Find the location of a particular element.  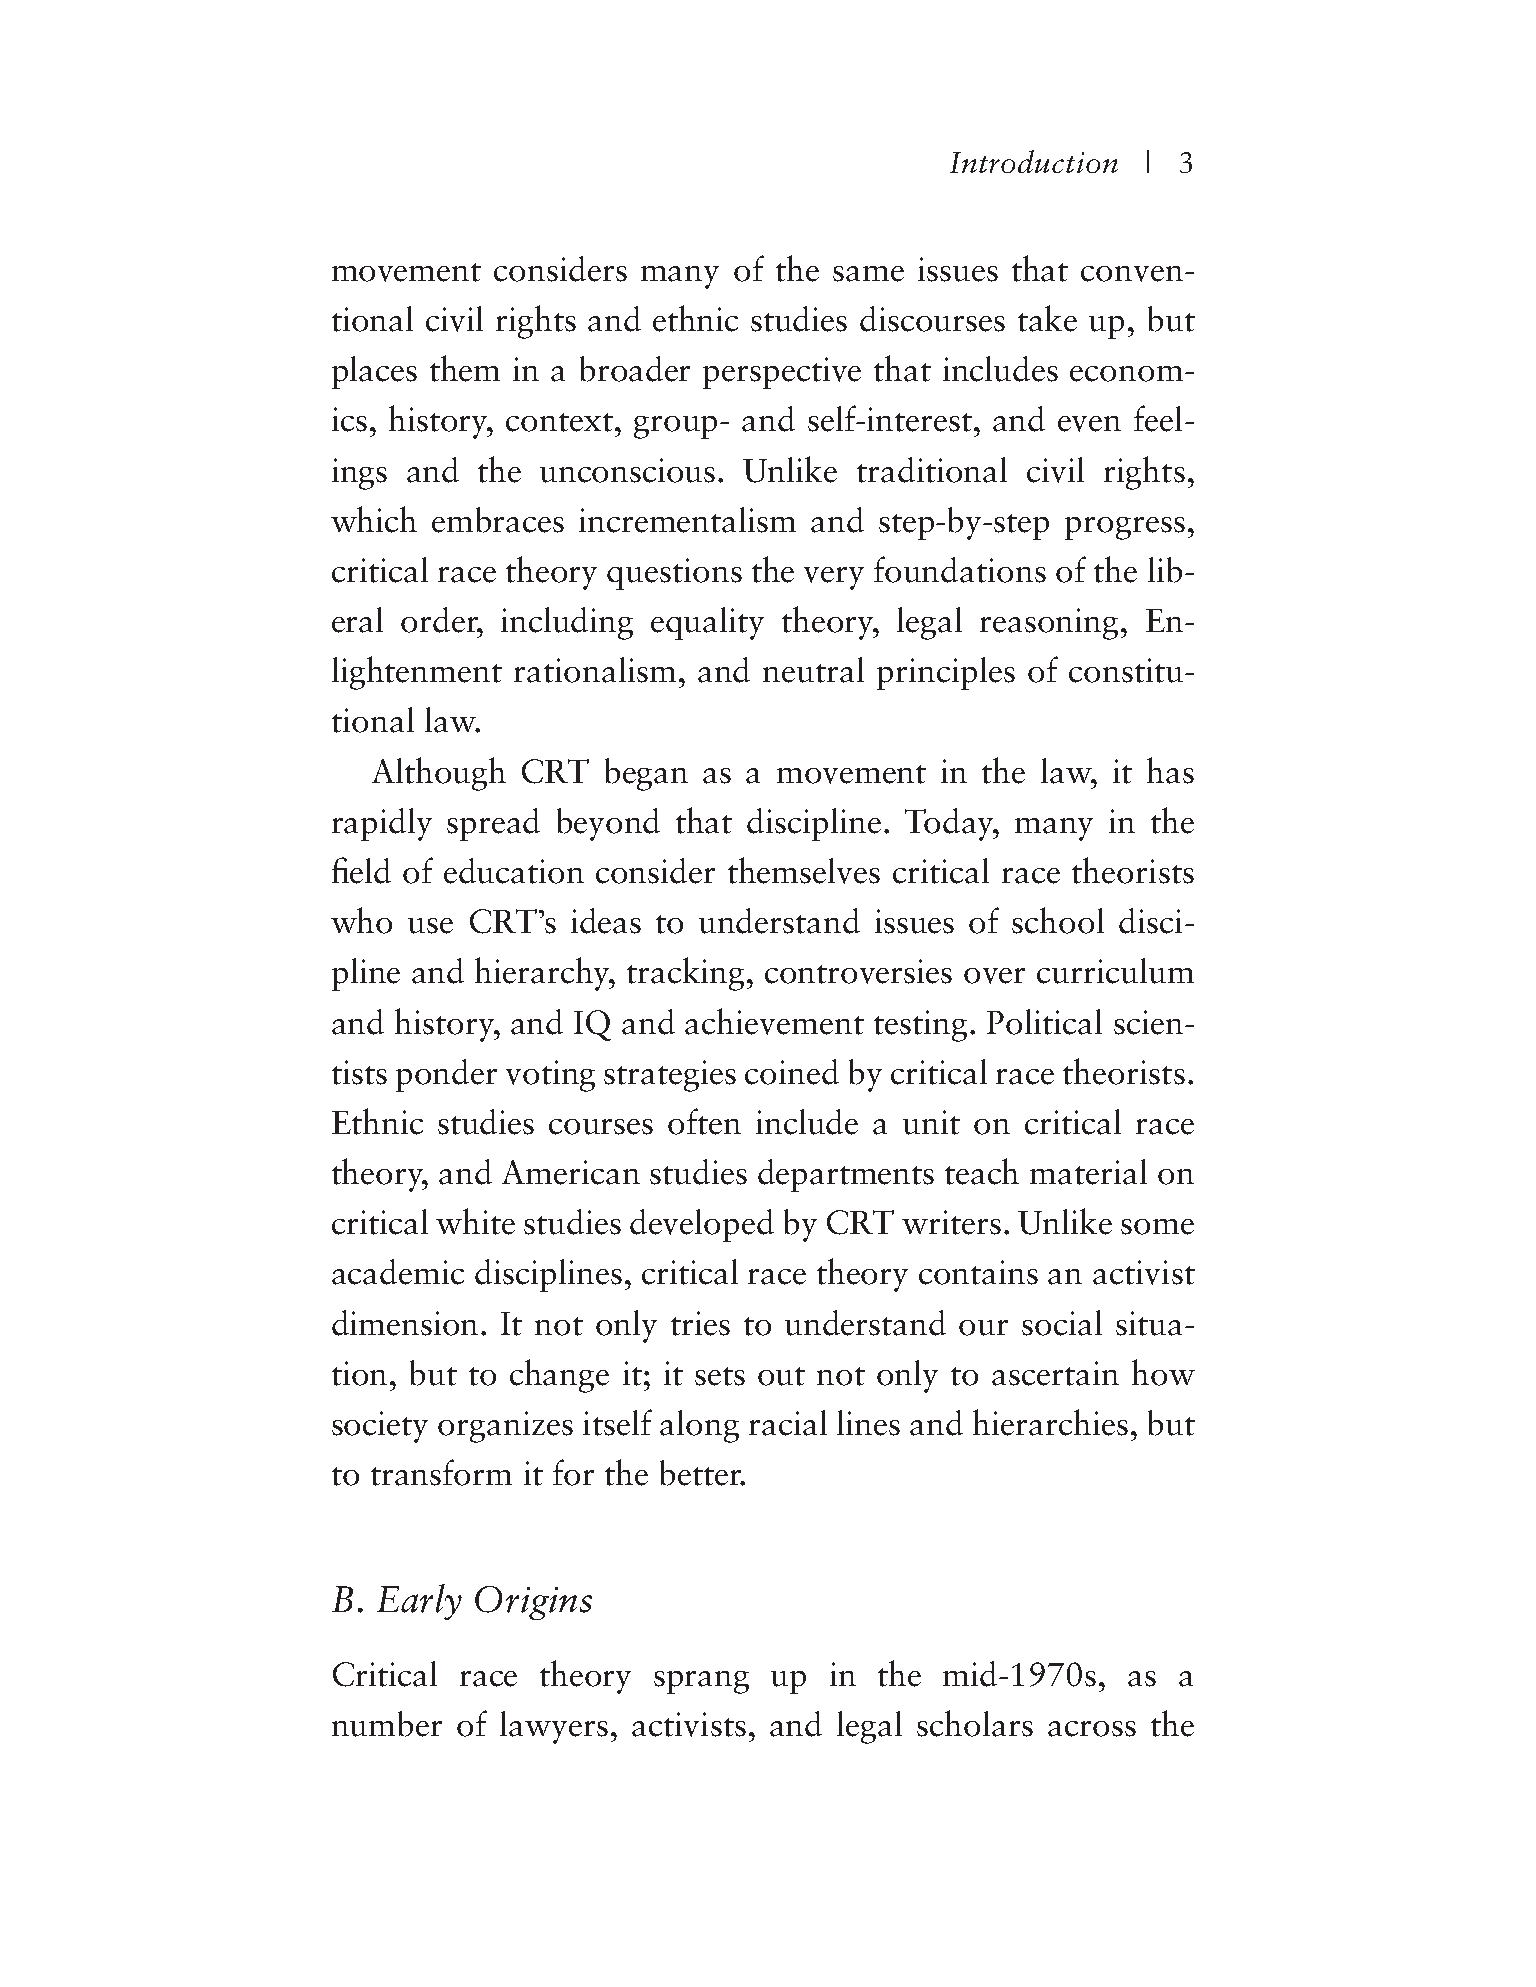

began is located at coordinates (646, 774).
